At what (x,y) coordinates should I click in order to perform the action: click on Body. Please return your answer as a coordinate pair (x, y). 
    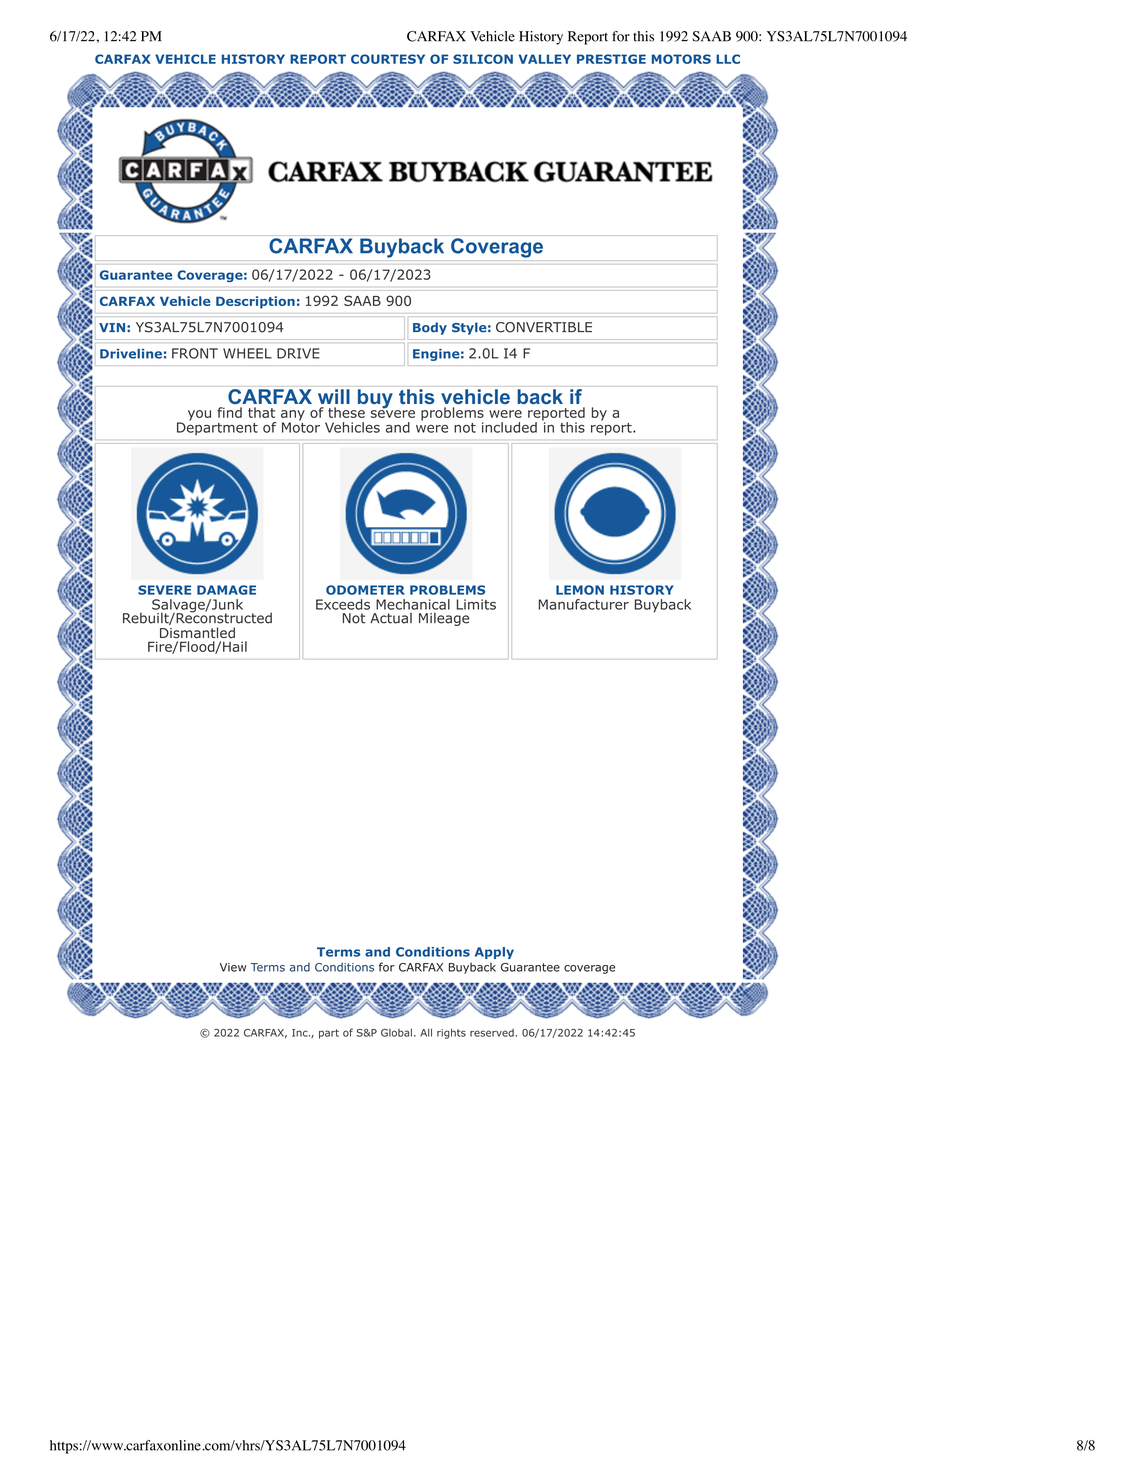
    Looking at the image, I should click on (430, 328).
